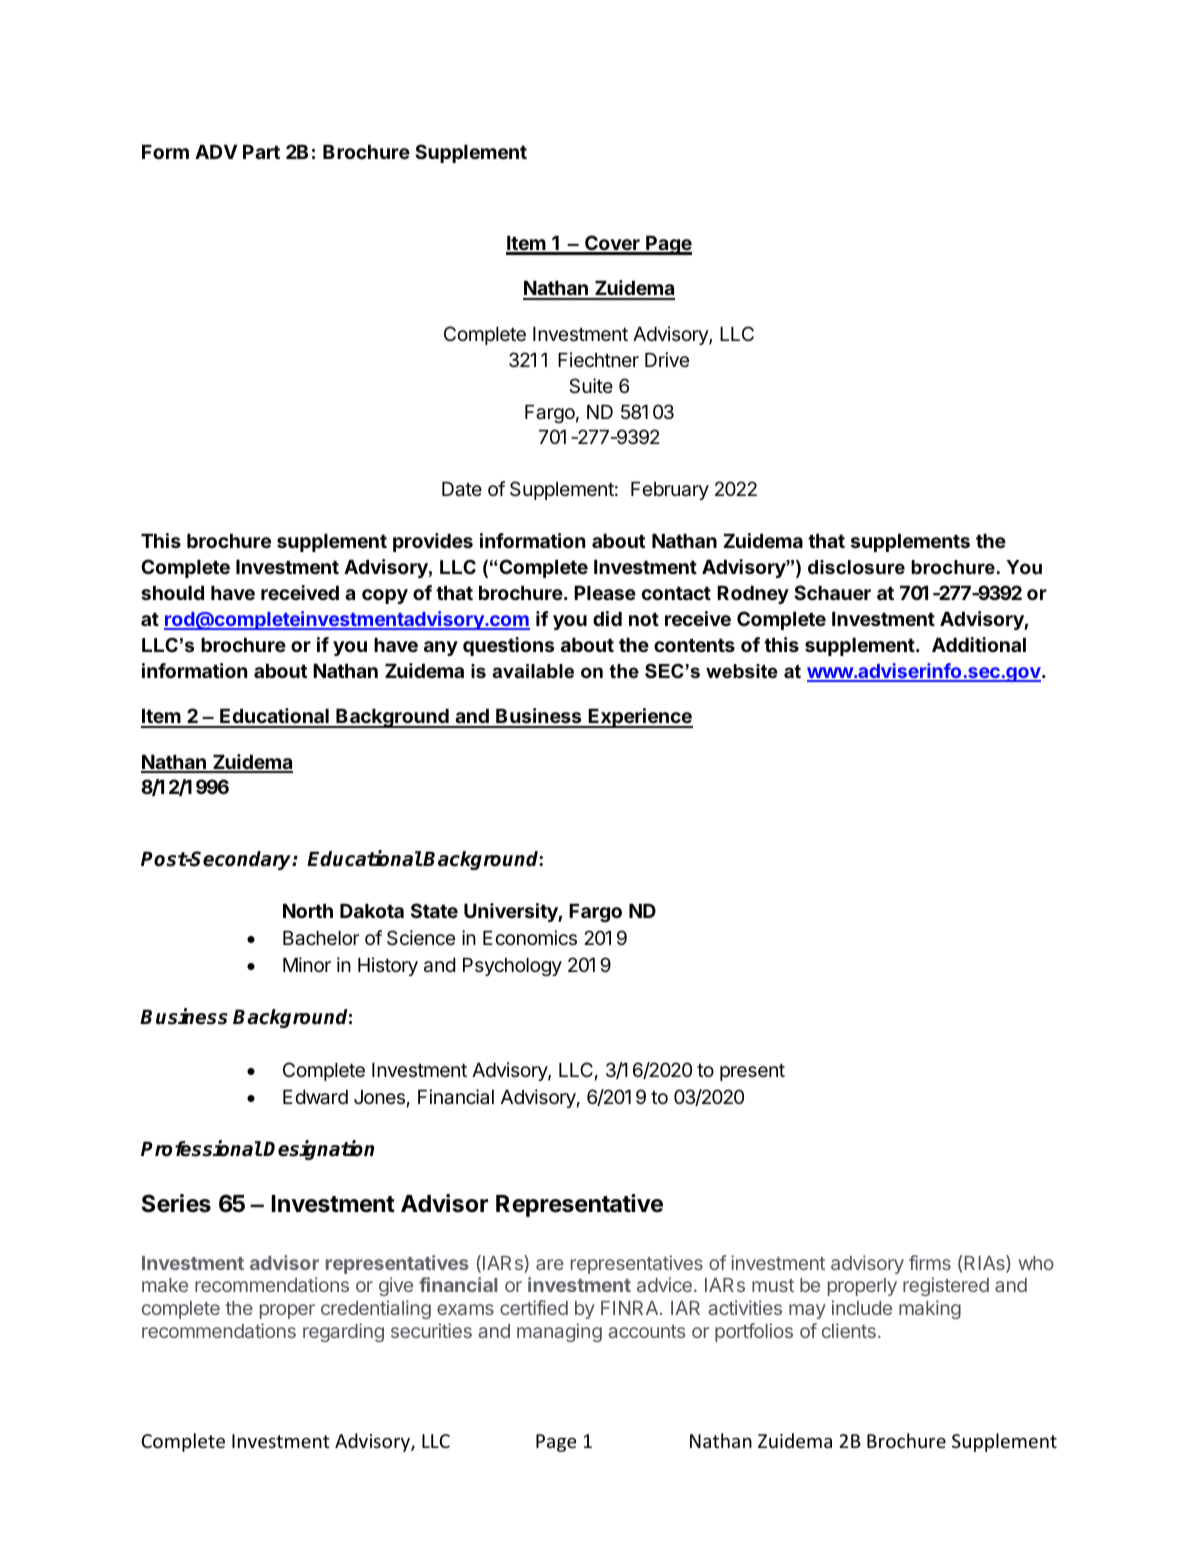 This image has width=1198, height=1551. Describe the element at coordinates (591, 386) in the image. I see `Suite` at that location.
